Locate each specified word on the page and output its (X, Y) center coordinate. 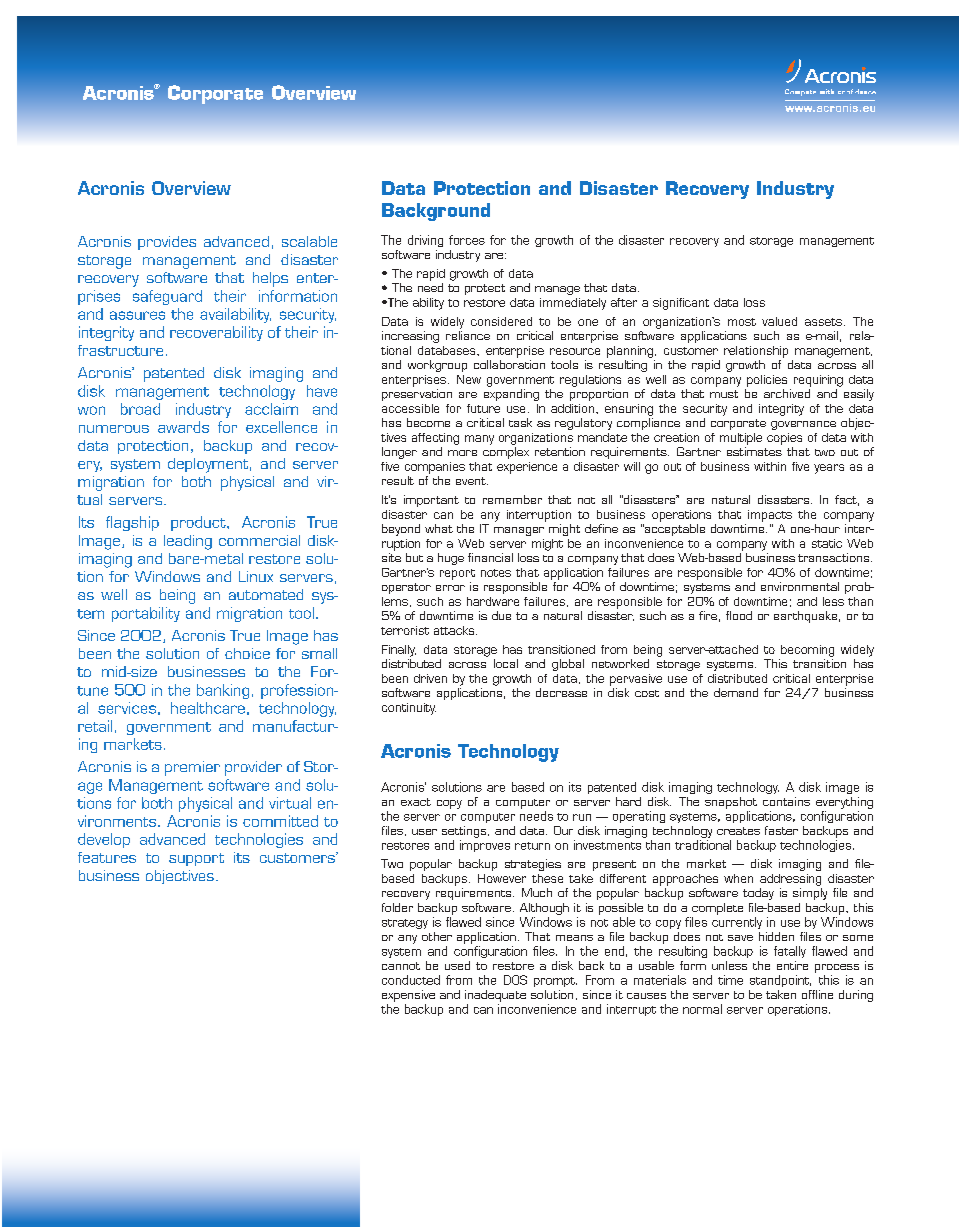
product (199, 523)
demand (736, 692)
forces (467, 240)
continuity (409, 709)
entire (792, 965)
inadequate (495, 996)
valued (779, 321)
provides (167, 243)
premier (192, 768)
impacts (770, 516)
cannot (401, 966)
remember (512, 499)
